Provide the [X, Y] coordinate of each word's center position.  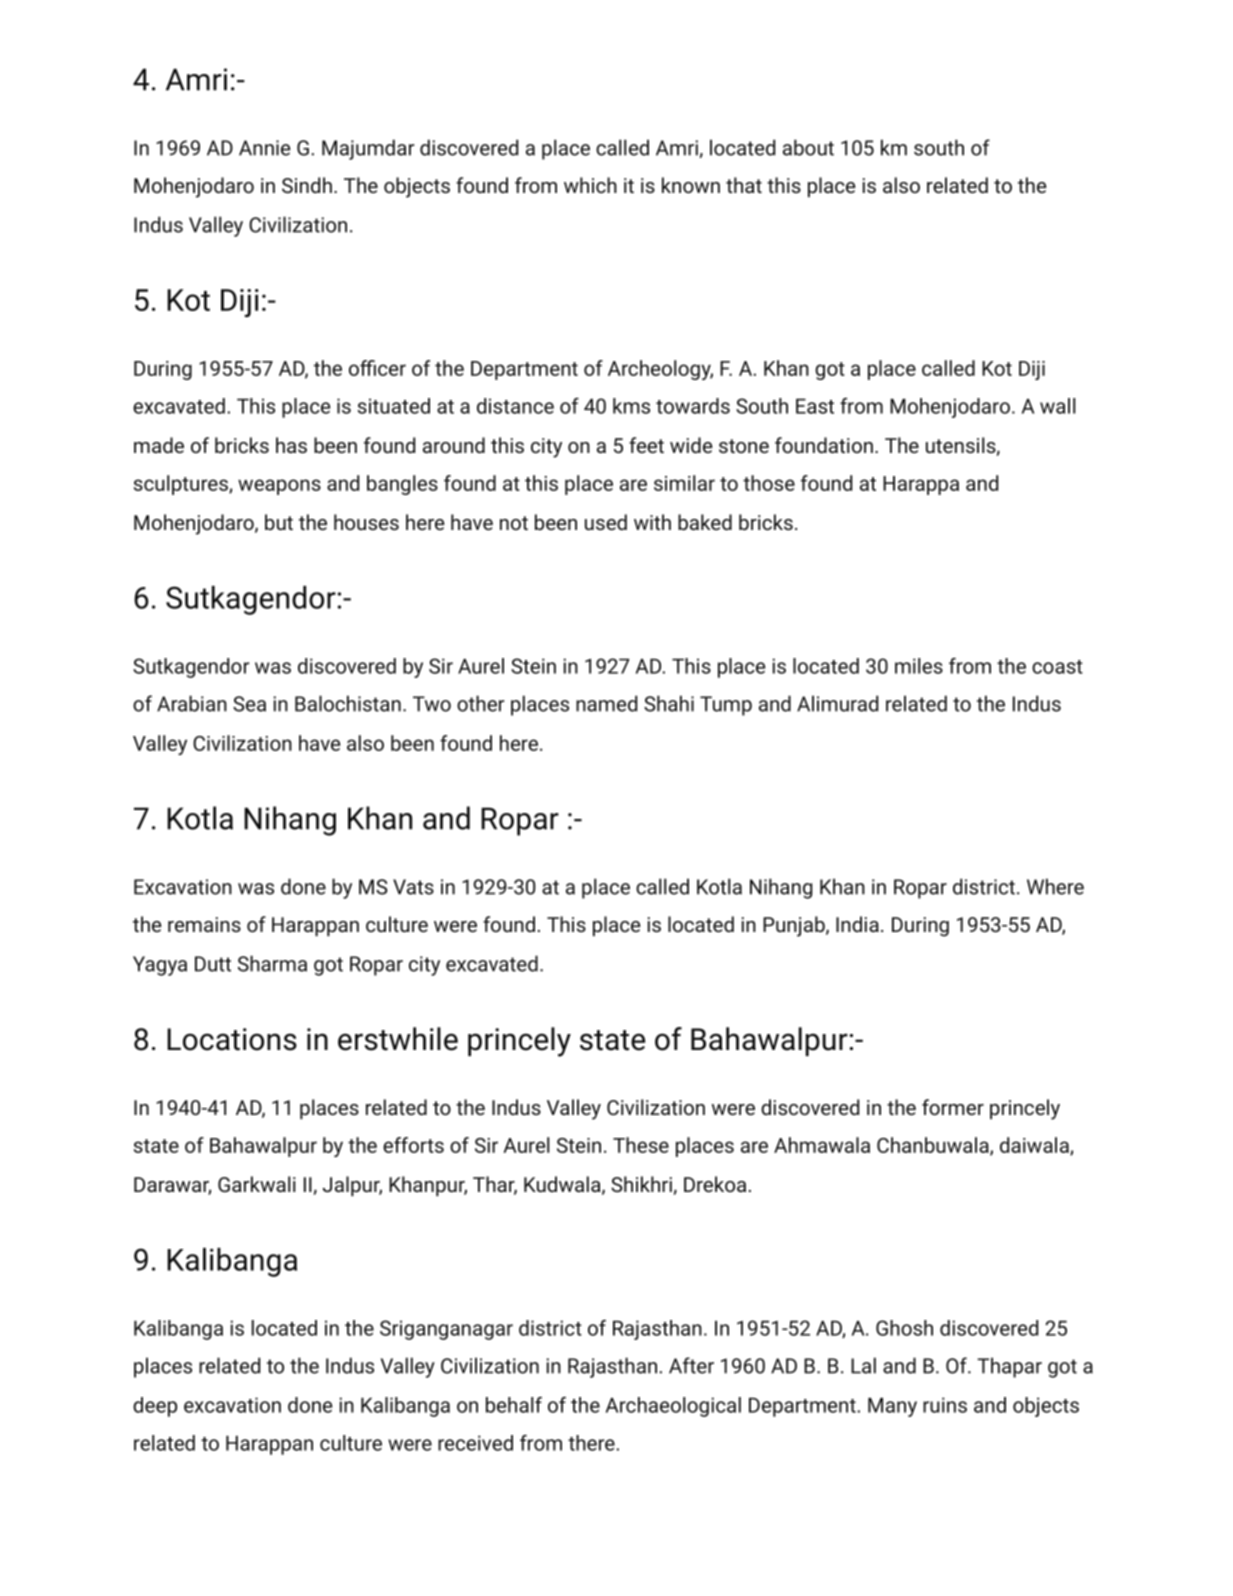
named [606, 703]
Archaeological [673, 1407]
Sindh [307, 185]
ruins [945, 1405]
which [590, 185]
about [808, 147]
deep [155, 1407]
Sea [249, 704]
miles [919, 666]
